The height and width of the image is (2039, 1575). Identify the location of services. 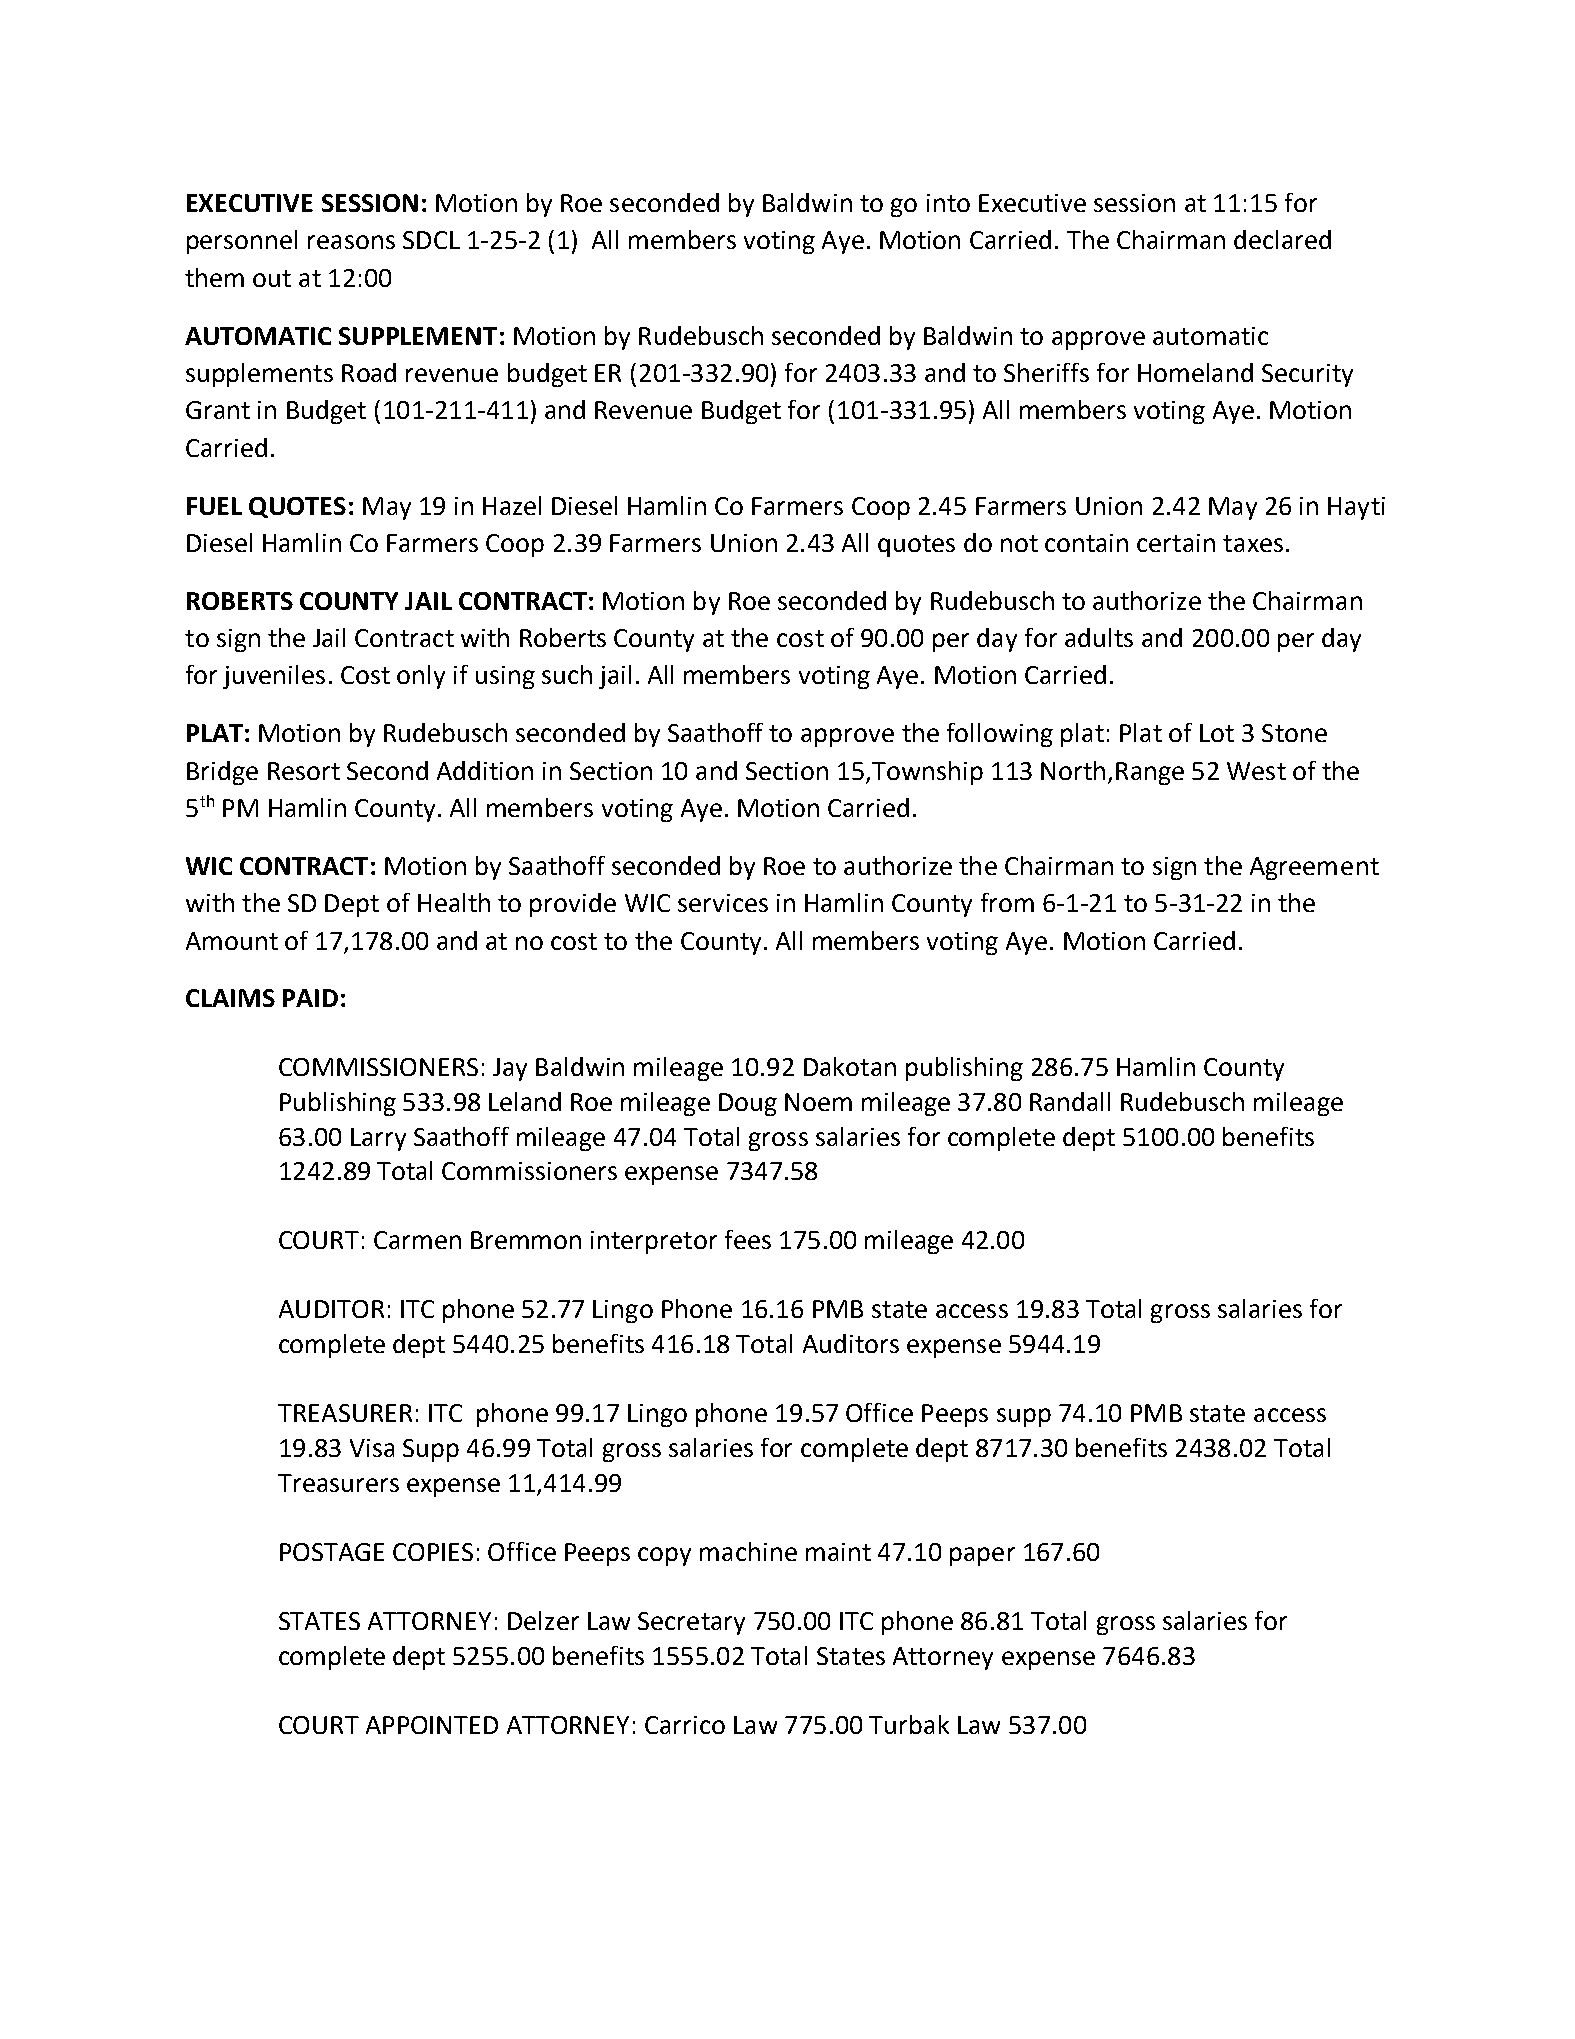
(723, 903).
